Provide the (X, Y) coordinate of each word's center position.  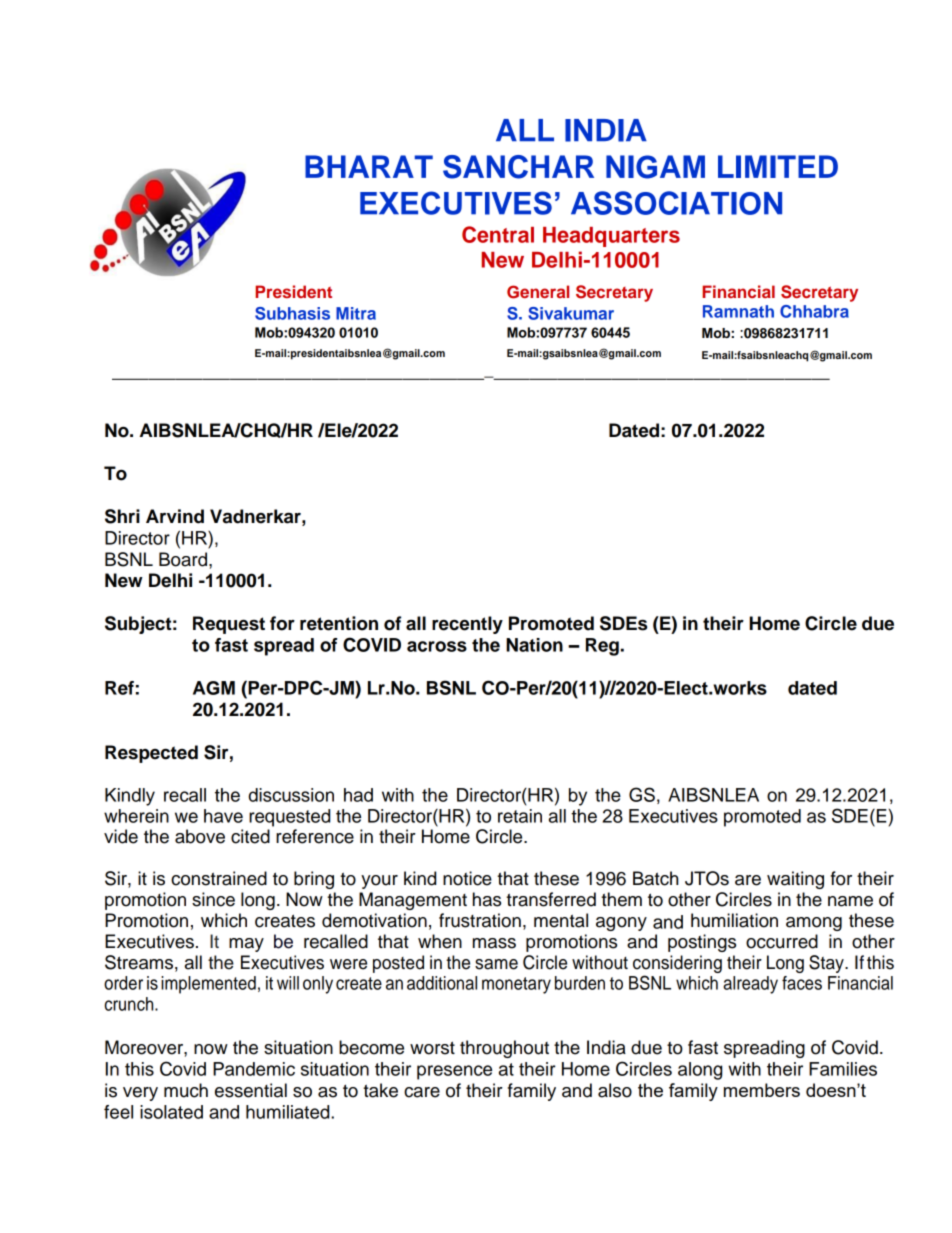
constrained (219, 878)
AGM (214, 688)
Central (498, 234)
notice (467, 878)
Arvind (175, 516)
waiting (795, 880)
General (538, 292)
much (186, 1090)
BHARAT (369, 166)
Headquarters (611, 237)
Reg (602, 647)
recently (467, 625)
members (762, 1090)
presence (454, 1072)
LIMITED (778, 166)
